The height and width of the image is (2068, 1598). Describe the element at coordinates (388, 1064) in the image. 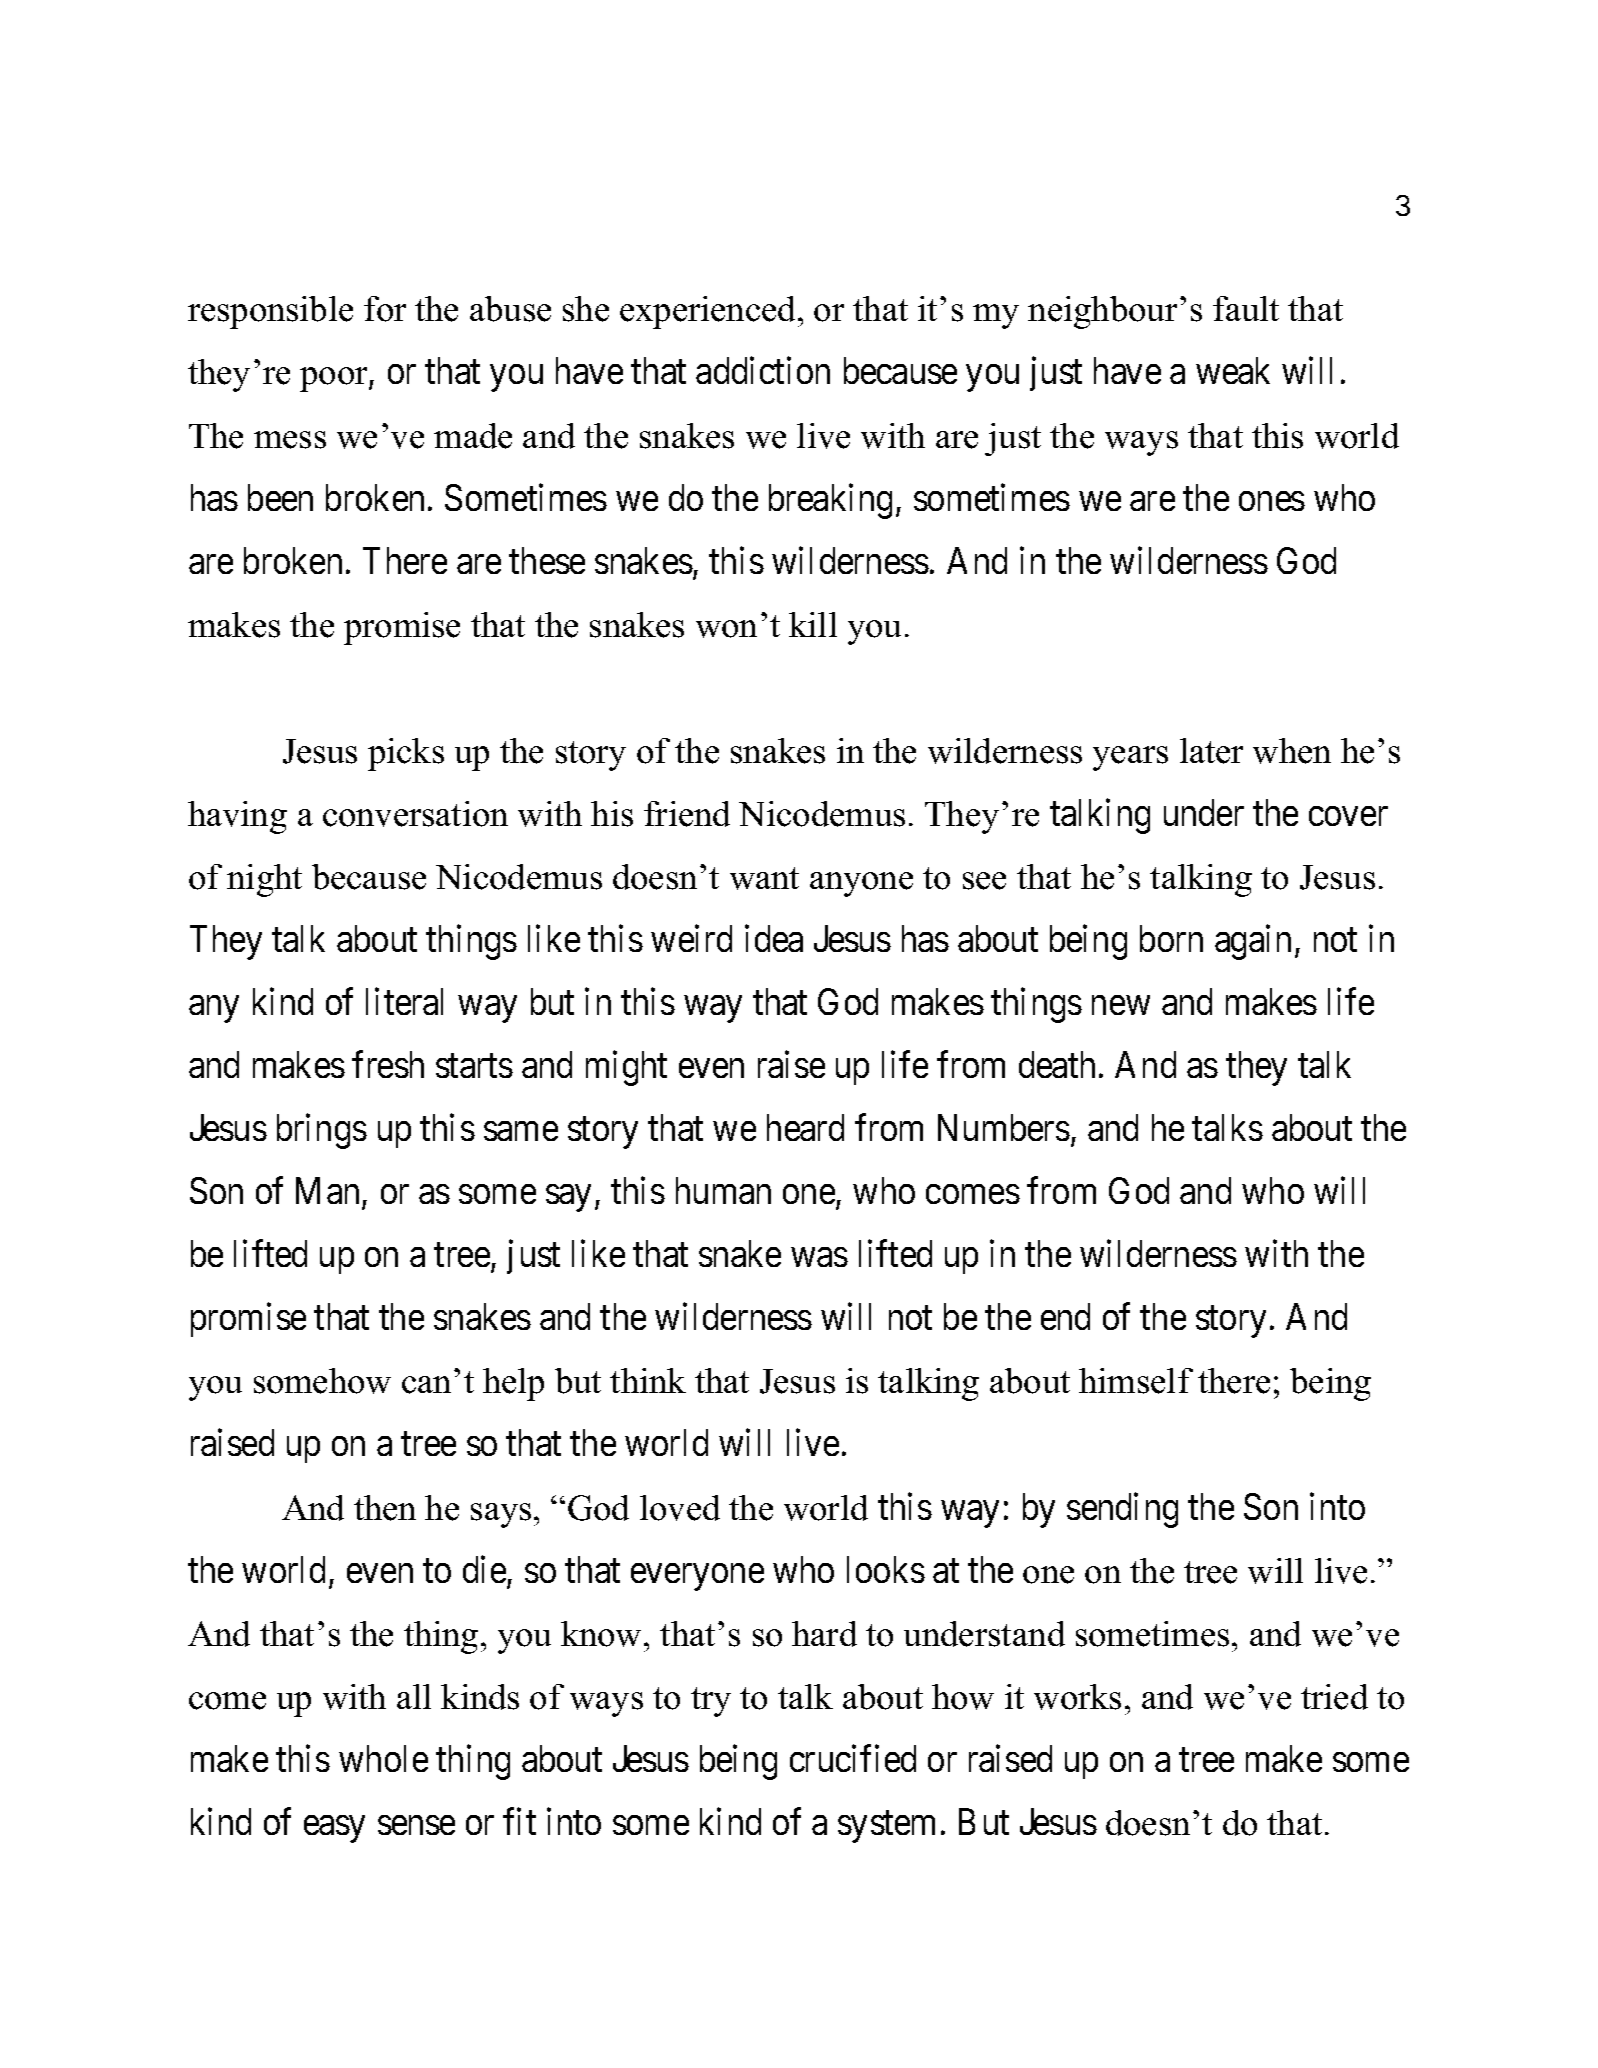

I see `fresh` at that location.
